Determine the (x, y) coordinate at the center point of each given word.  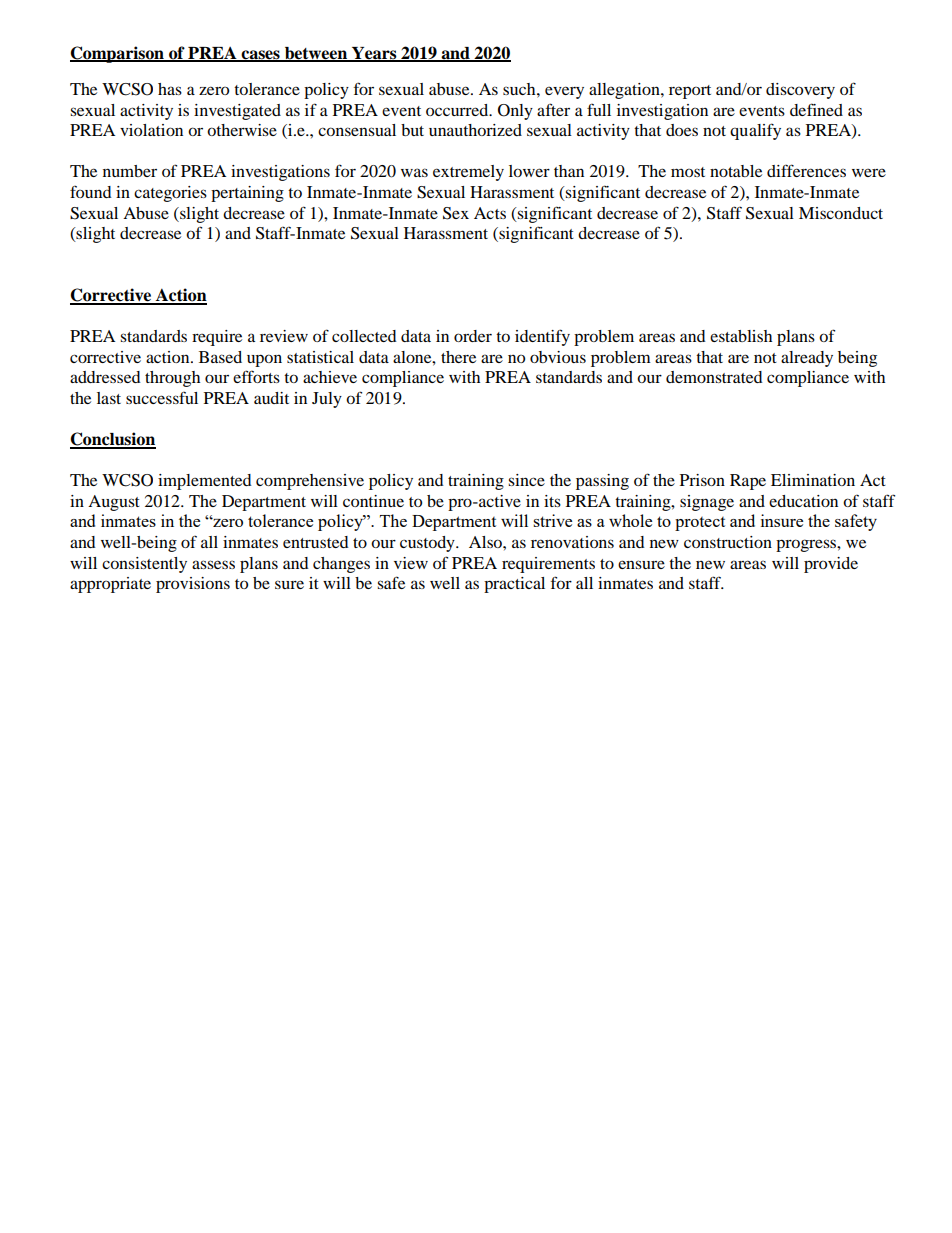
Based (220, 357)
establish (741, 336)
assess (213, 564)
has (170, 89)
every (564, 92)
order (473, 336)
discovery (800, 91)
